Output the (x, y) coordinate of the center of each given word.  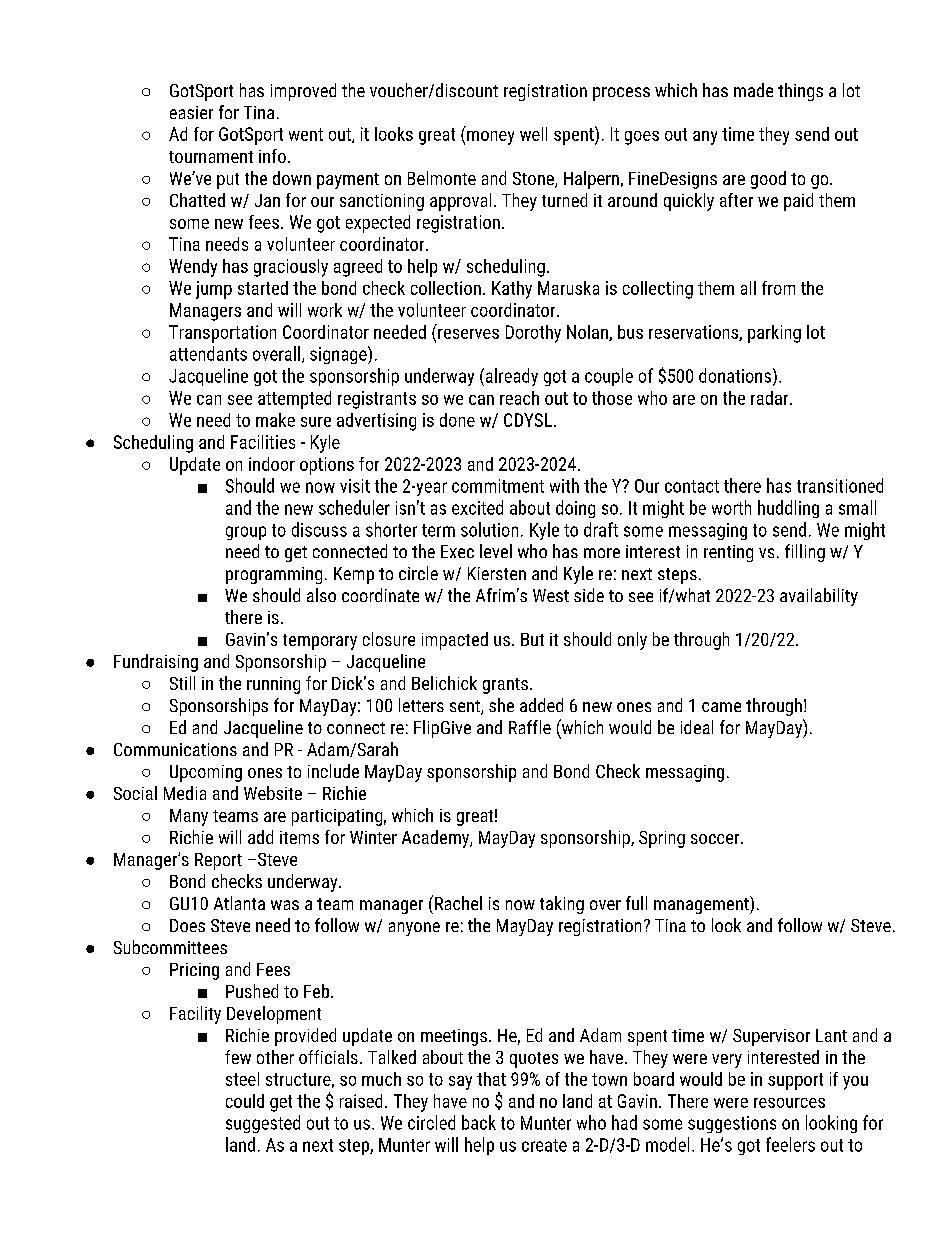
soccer (716, 839)
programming (274, 575)
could (245, 1101)
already (510, 377)
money (490, 138)
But (532, 639)
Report (218, 861)
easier (191, 112)
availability (819, 597)
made (753, 90)
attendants (208, 353)
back (479, 1122)
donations (735, 375)
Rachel (458, 903)
